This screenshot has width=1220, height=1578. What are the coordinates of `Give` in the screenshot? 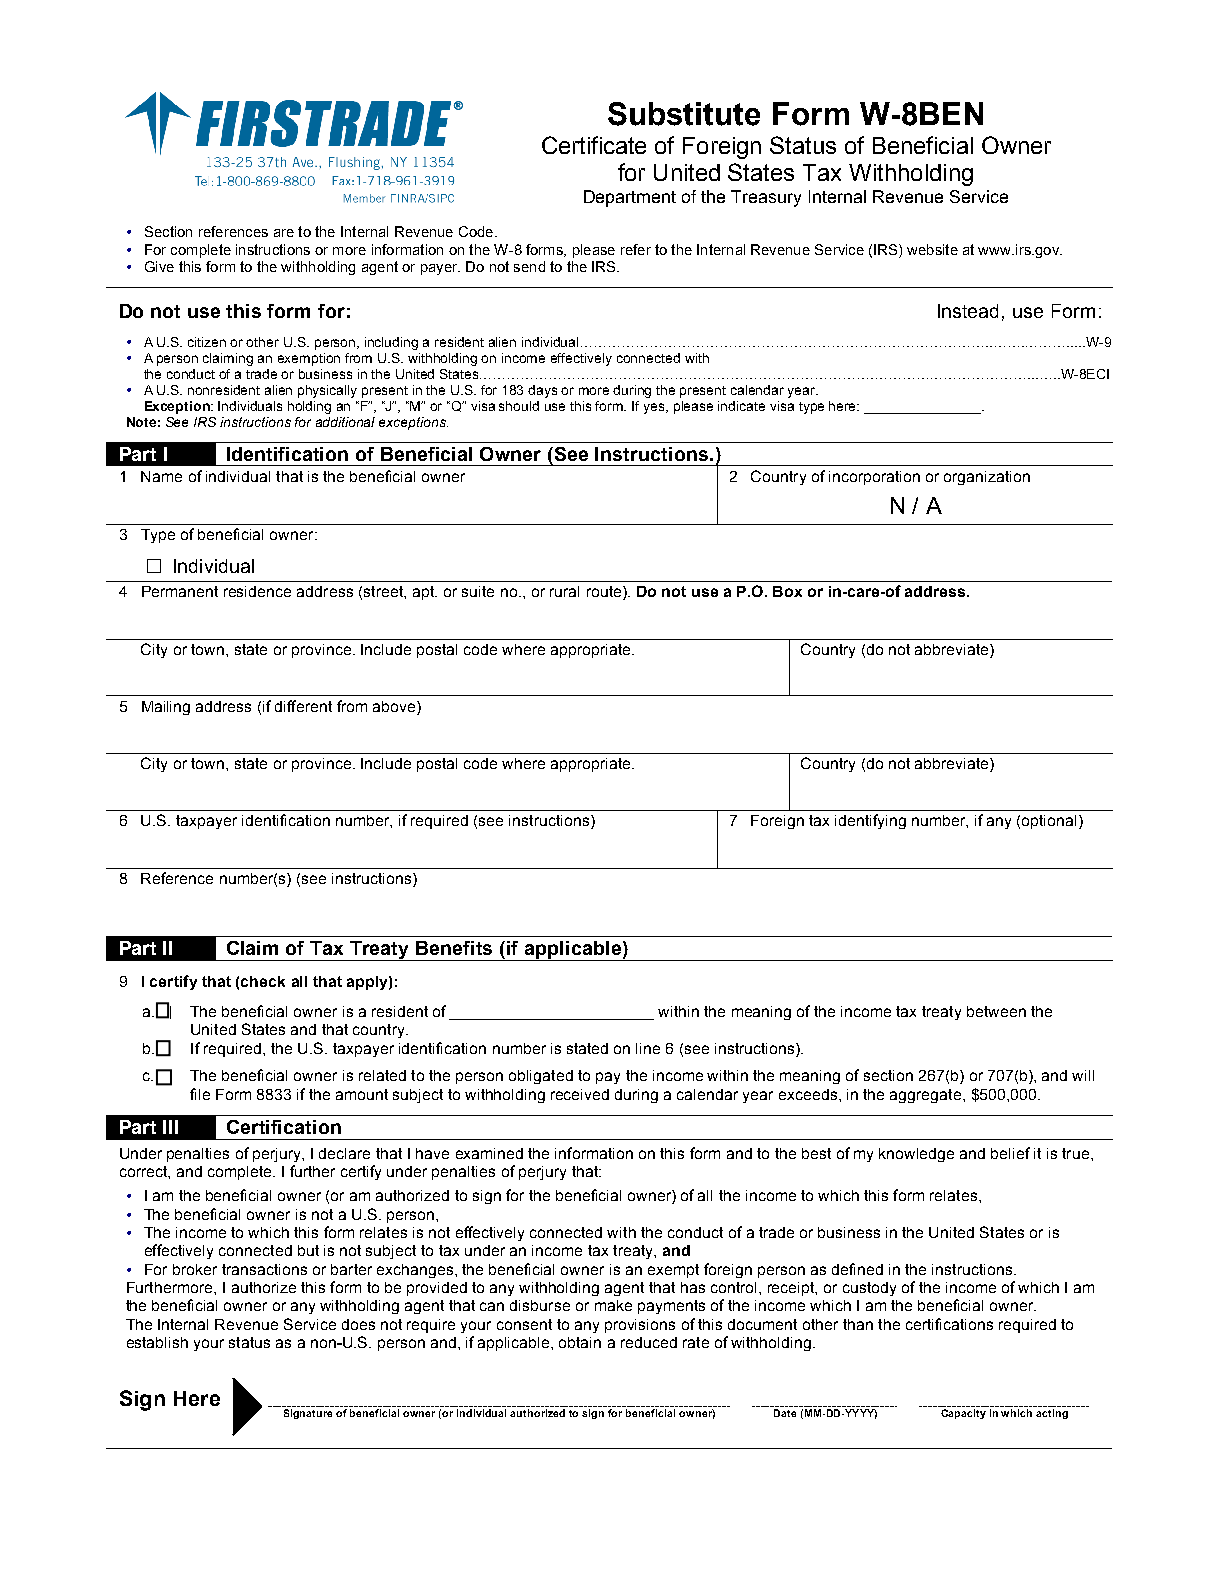 It's located at (159, 266).
